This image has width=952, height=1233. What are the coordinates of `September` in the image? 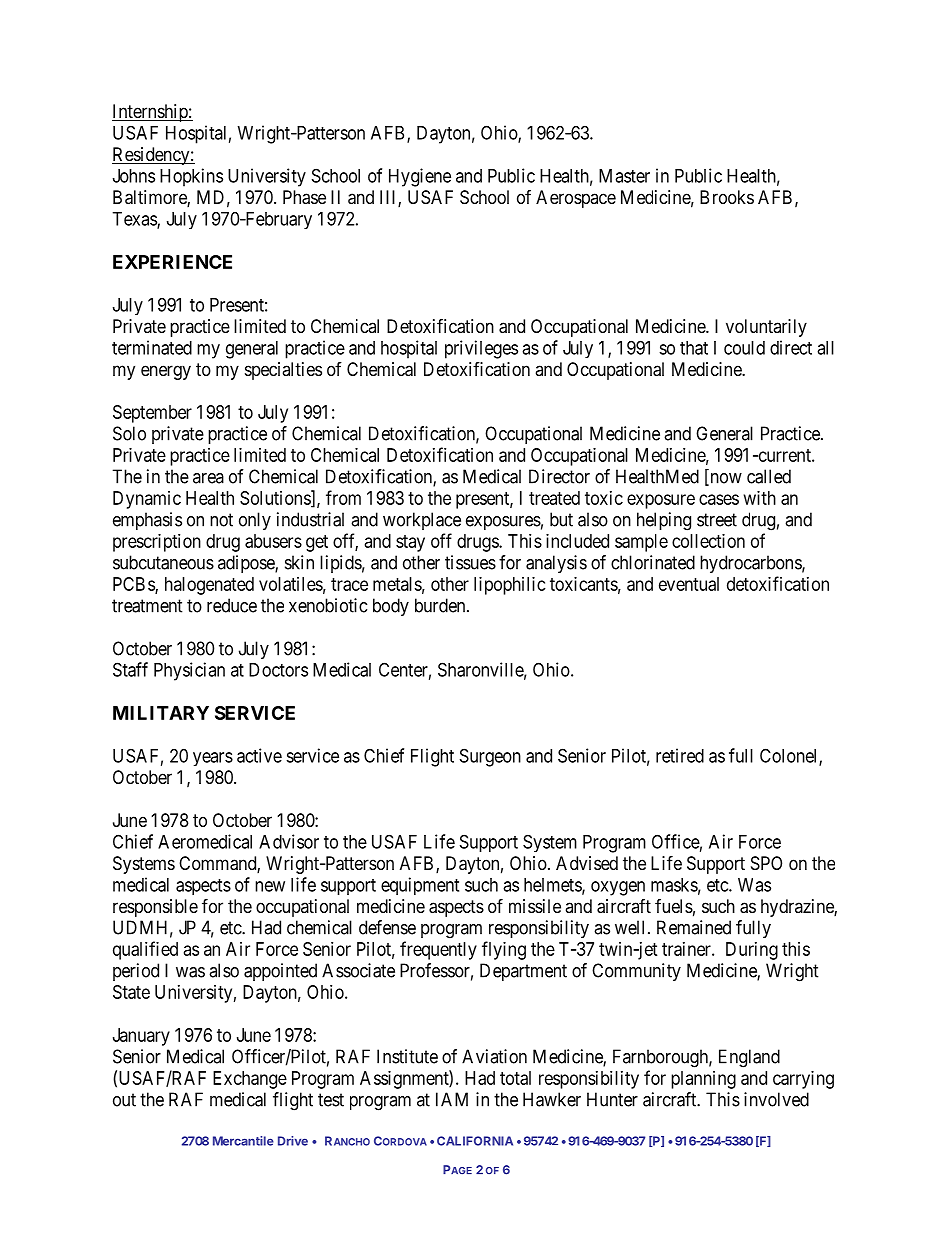 It's located at (152, 414).
